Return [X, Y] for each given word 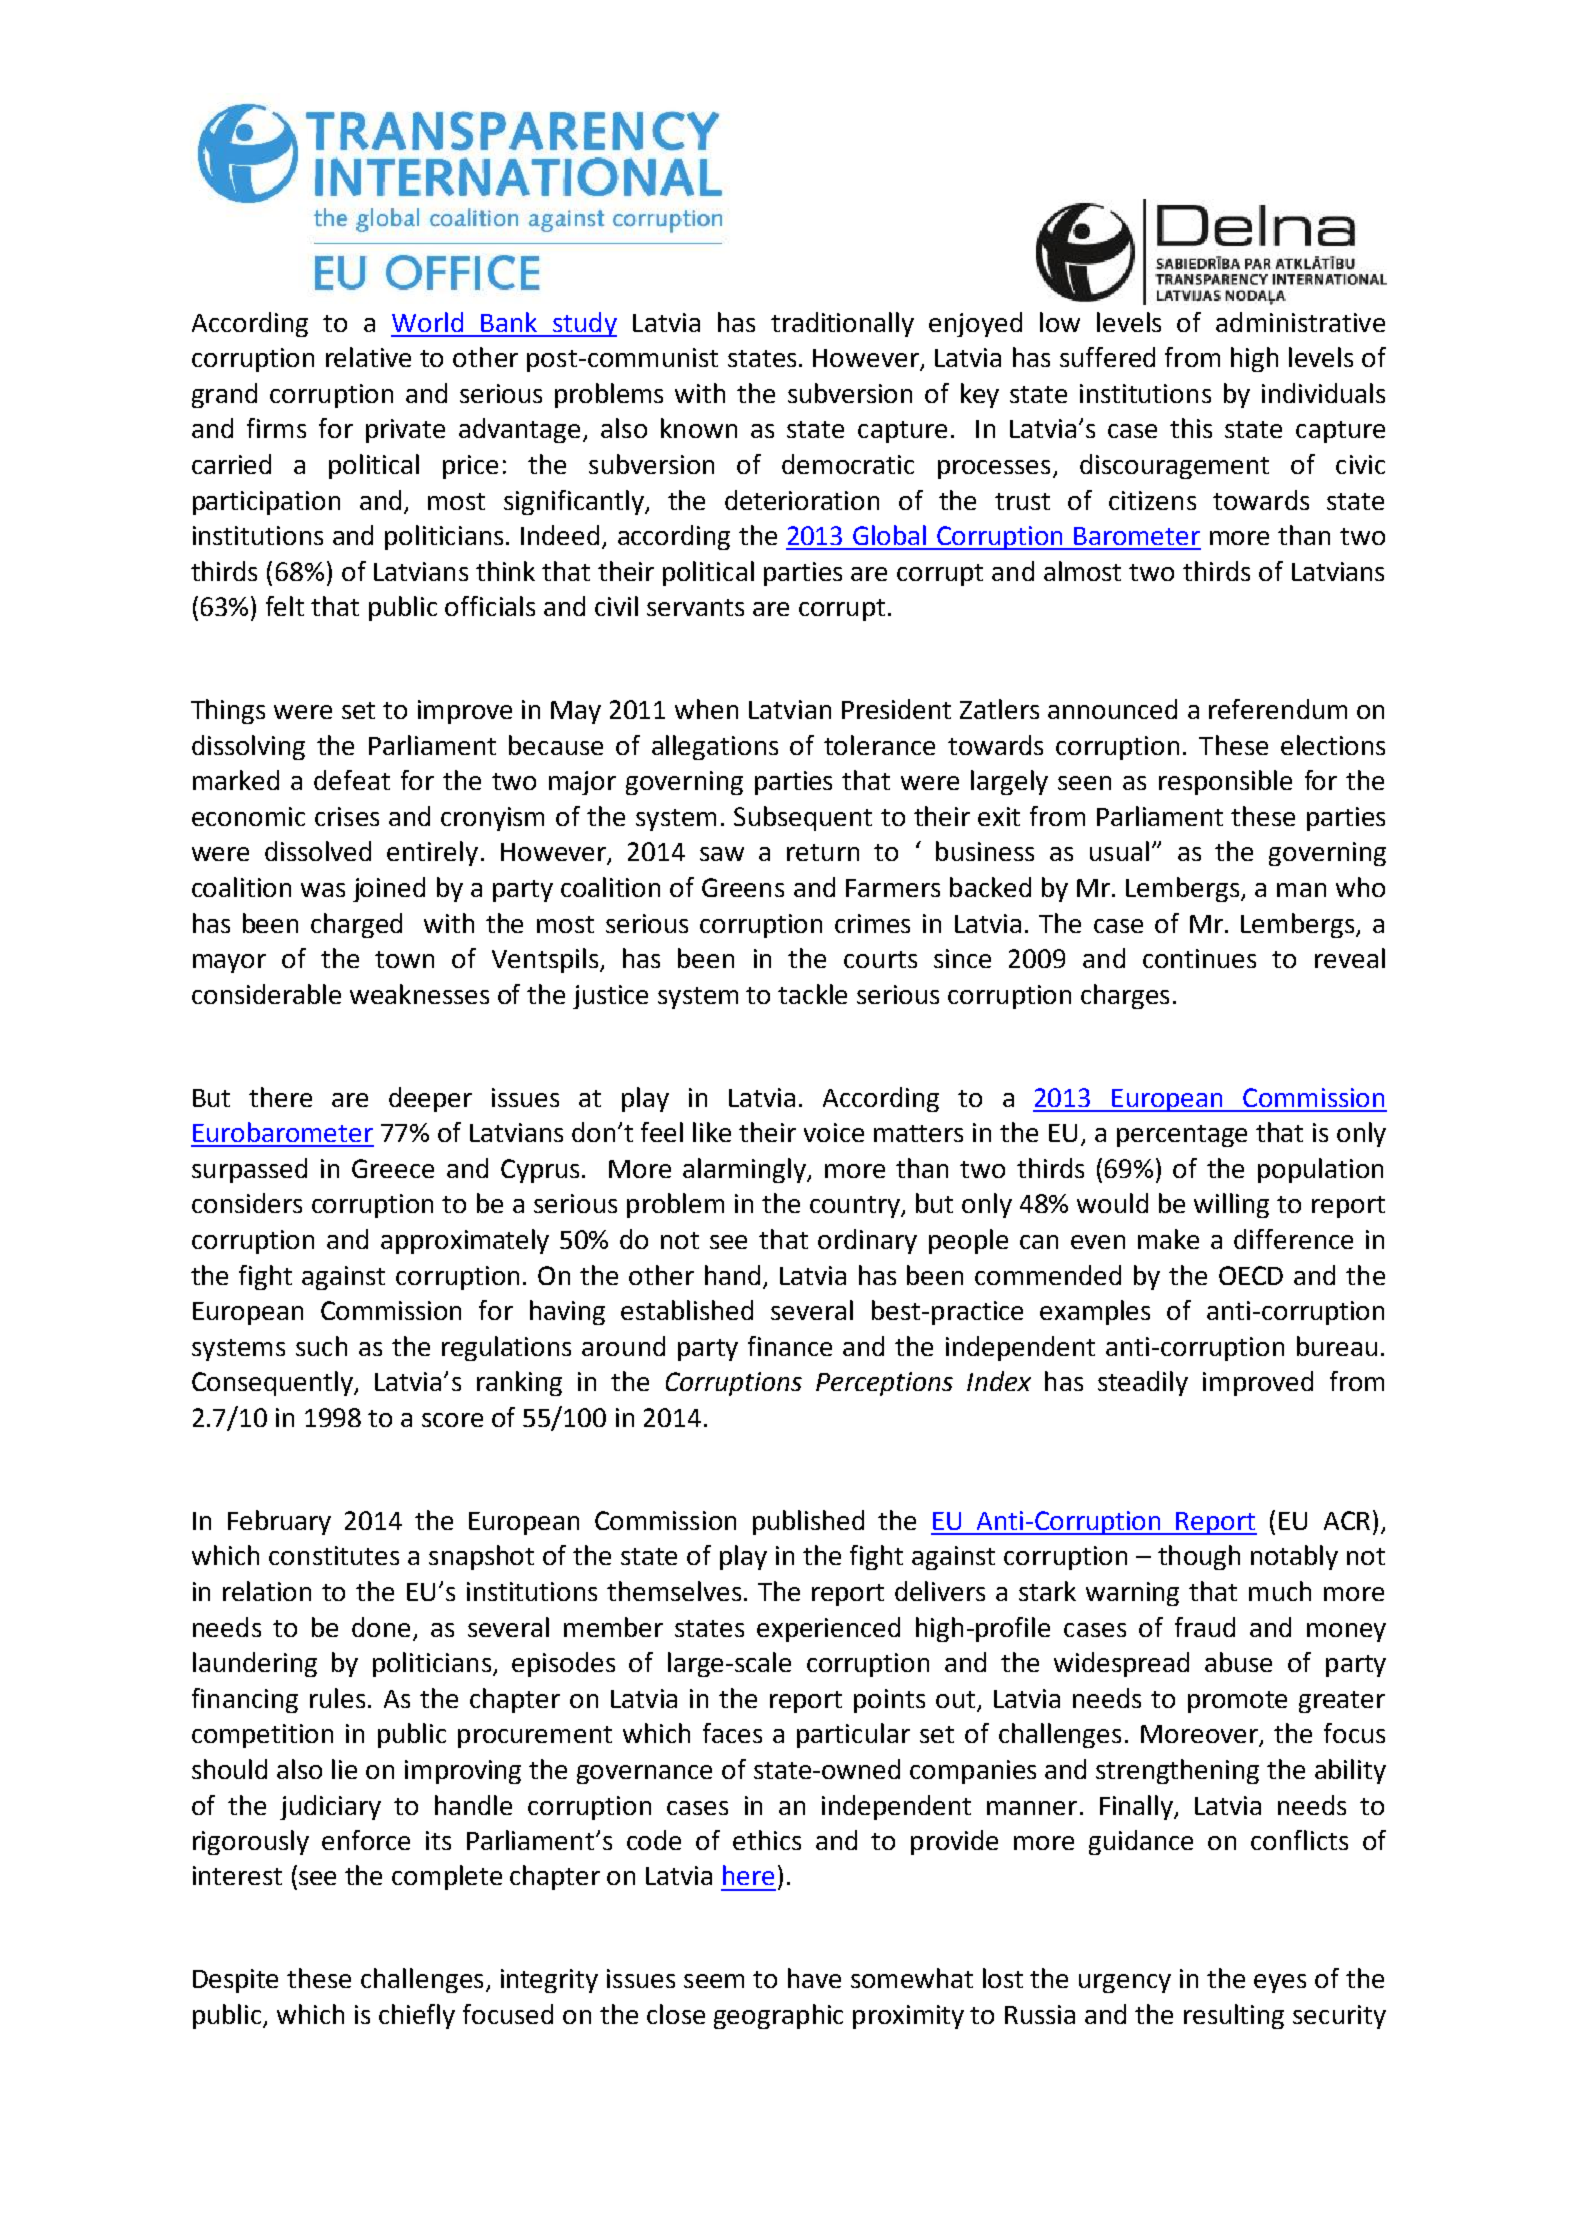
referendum [1278, 709]
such [321, 1346]
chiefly [417, 2016]
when [706, 709]
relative [368, 357]
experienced [828, 1629]
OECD [1251, 1275]
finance [790, 1346]
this [1191, 428]
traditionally [842, 324]
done [381, 1627]
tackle [812, 994]
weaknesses [419, 994]
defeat [352, 780]
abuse [1238, 1662]
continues [1199, 958]
